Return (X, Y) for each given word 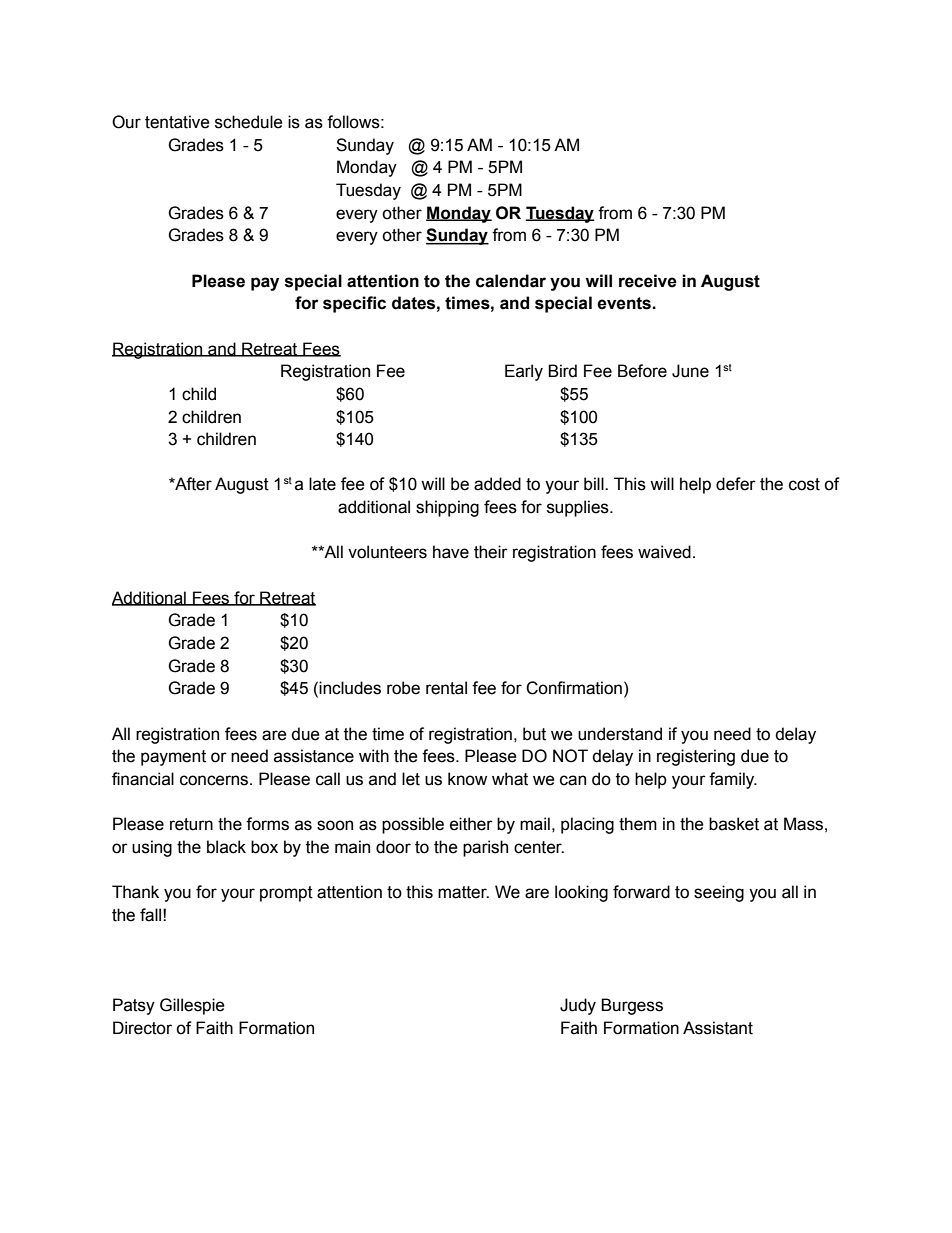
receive (648, 281)
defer (736, 484)
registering (696, 757)
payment (173, 758)
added (497, 484)
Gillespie (192, 1006)
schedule (249, 122)
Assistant (718, 1028)
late (322, 484)
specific (354, 304)
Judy (578, 1006)
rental (446, 688)
